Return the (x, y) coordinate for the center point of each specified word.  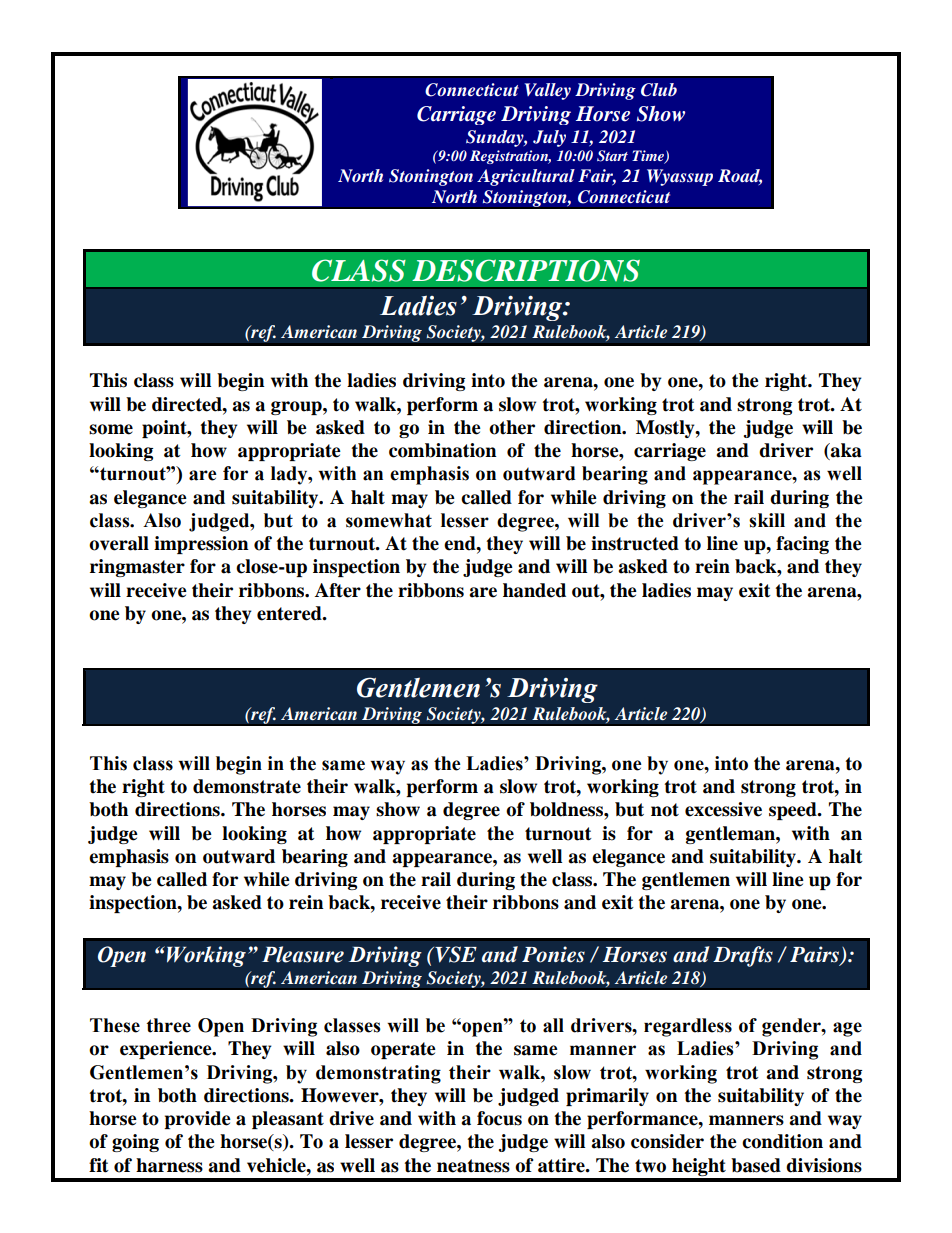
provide (197, 1120)
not (665, 810)
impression (201, 545)
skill (767, 520)
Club (659, 90)
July (549, 138)
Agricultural (526, 177)
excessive (723, 809)
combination (443, 450)
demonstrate (247, 786)
